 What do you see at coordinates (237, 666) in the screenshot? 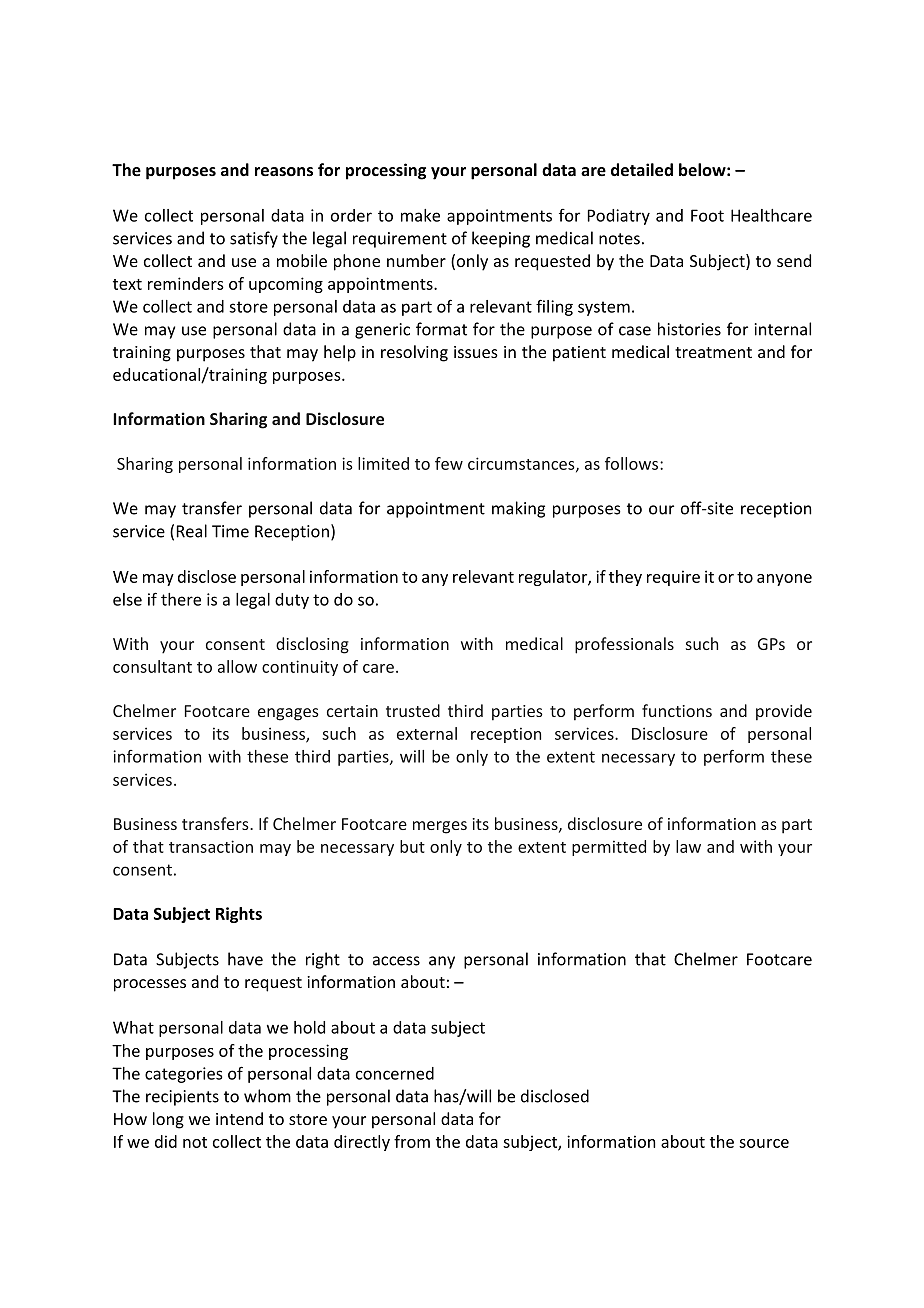
I see `allow` at bounding box center [237, 666].
